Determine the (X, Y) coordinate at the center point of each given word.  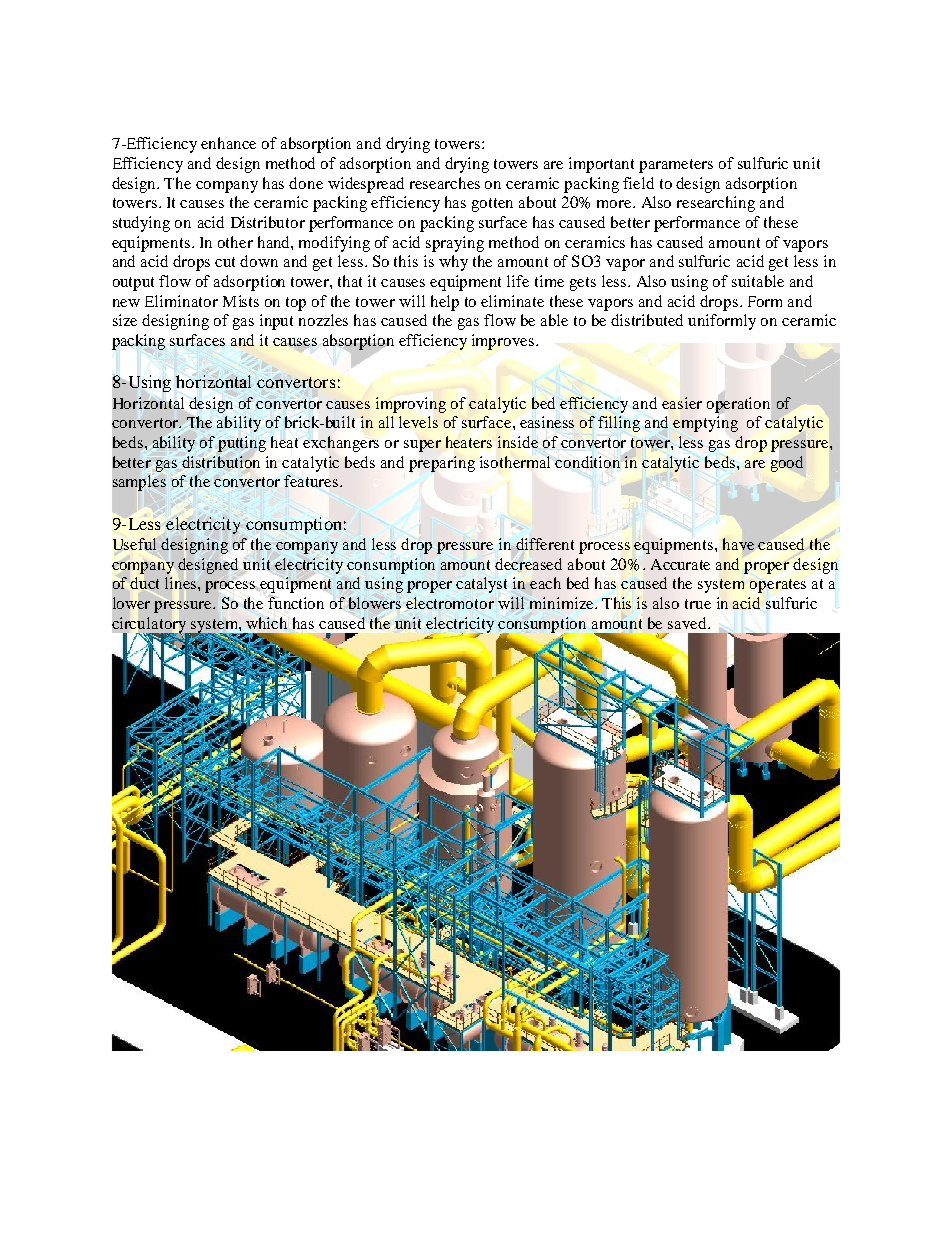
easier (682, 403)
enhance (228, 143)
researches (445, 183)
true (698, 604)
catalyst (481, 585)
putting (242, 444)
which (266, 623)
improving (411, 405)
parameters (676, 166)
